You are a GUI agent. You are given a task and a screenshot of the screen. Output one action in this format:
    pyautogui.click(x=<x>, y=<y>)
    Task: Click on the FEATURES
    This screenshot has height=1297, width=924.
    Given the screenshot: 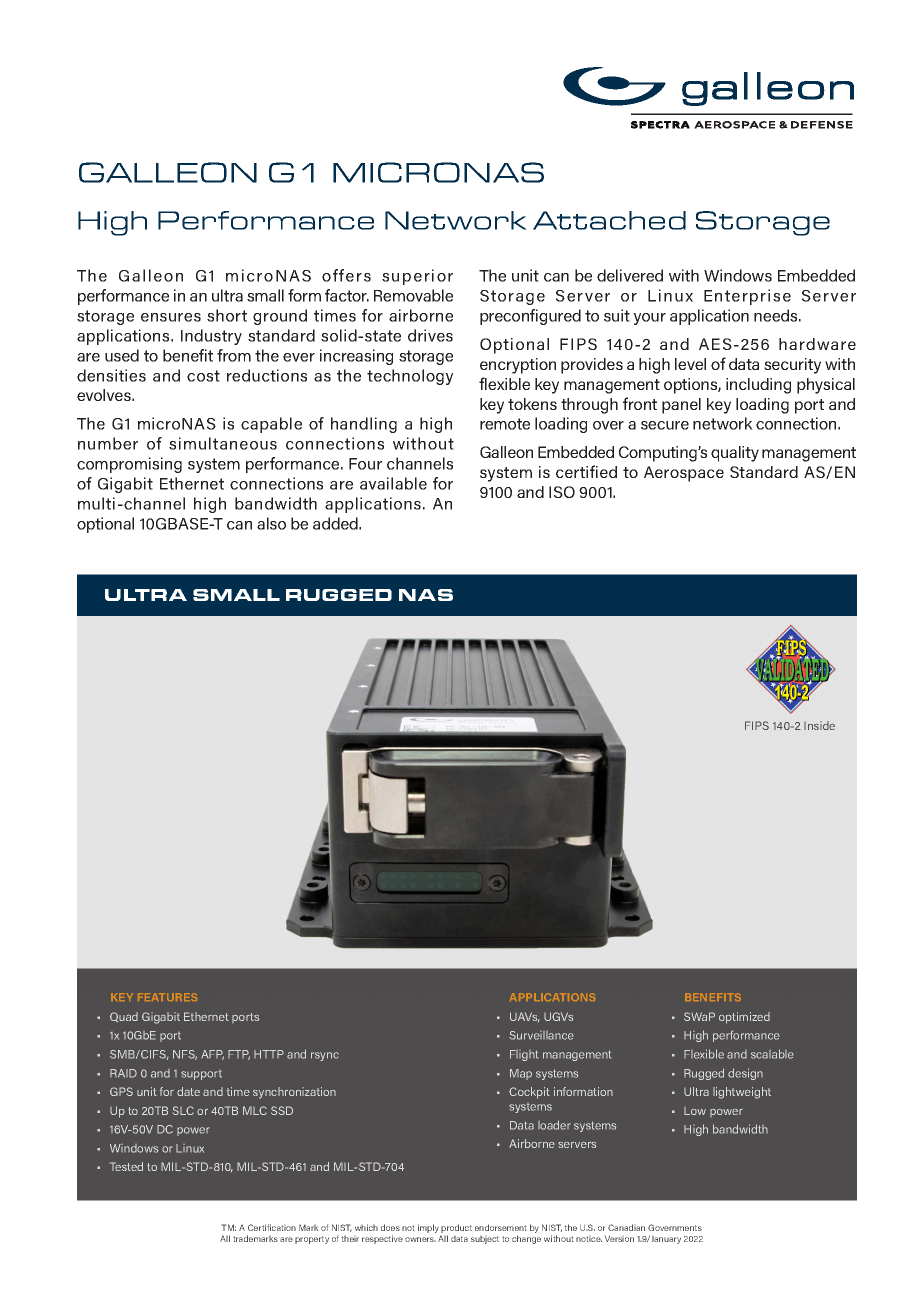 What is the action you would take?
    pyautogui.click(x=167, y=997)
